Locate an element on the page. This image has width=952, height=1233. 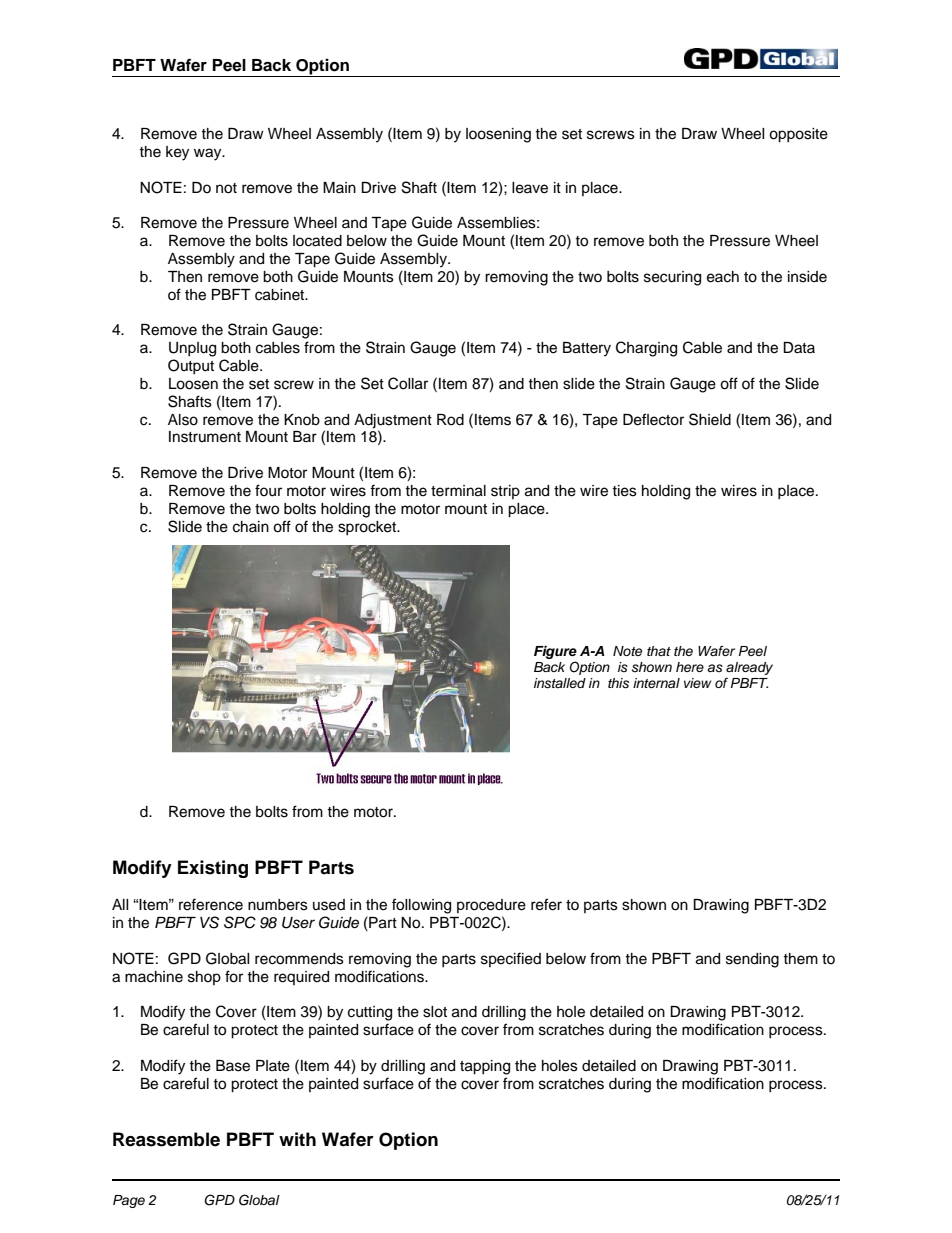
tapping is located at coordinates (485, 1067).
